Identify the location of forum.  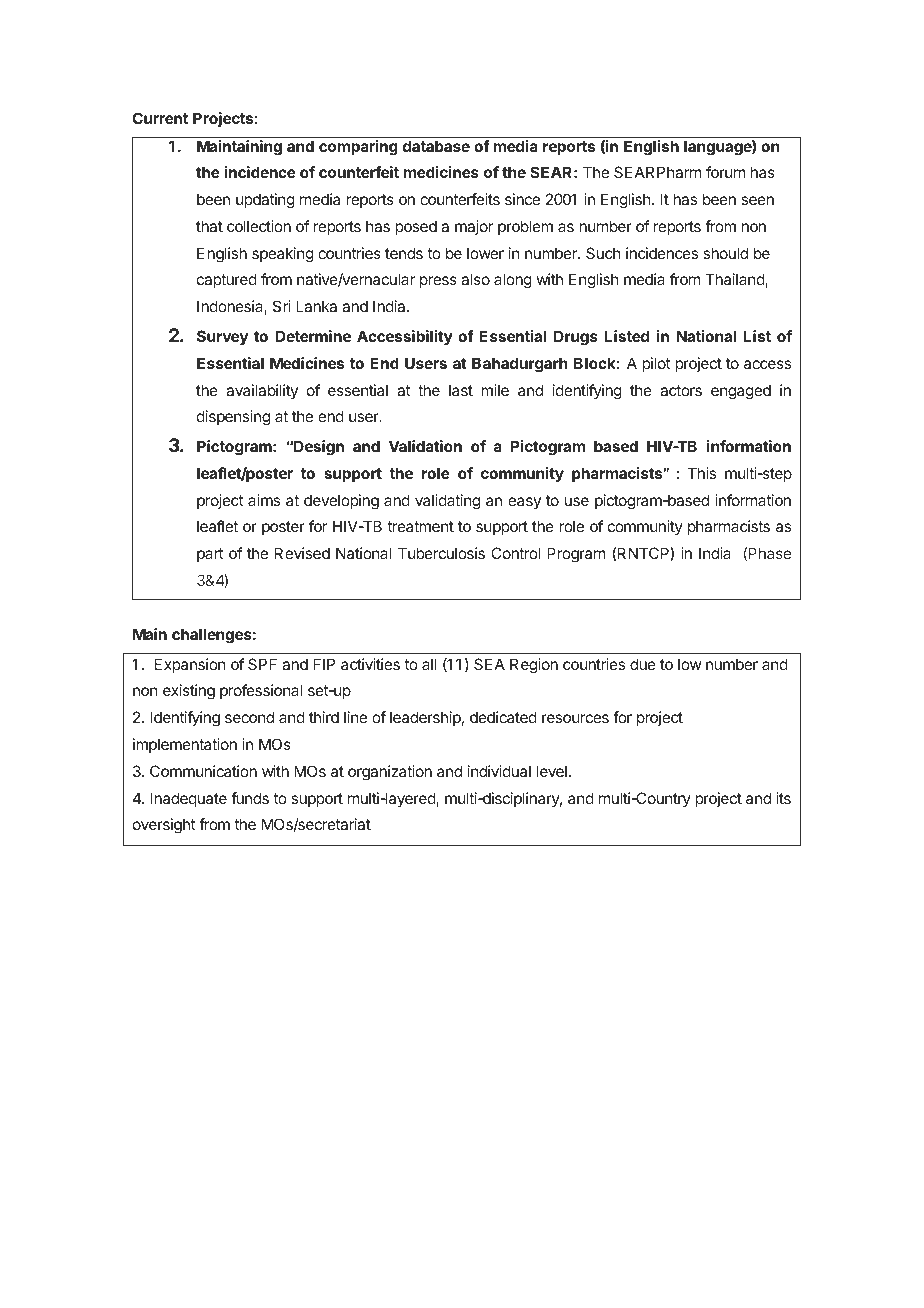
(725, 172).
